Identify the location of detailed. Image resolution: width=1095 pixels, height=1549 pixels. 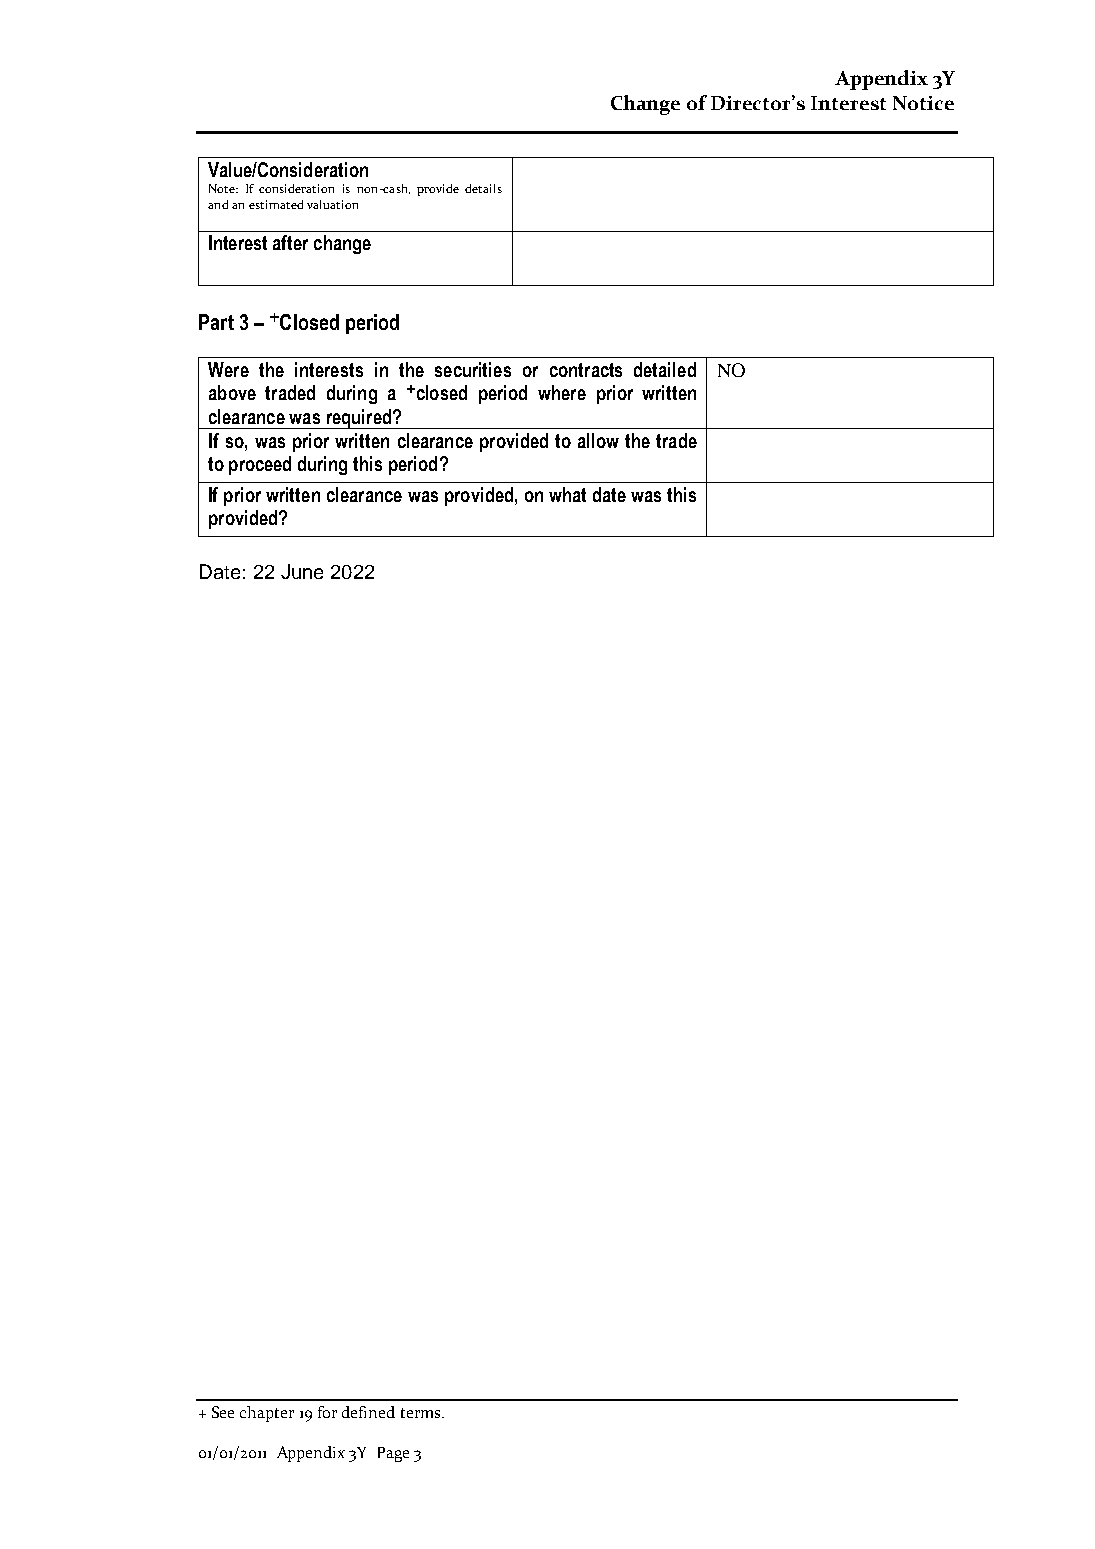
(665, 369).
